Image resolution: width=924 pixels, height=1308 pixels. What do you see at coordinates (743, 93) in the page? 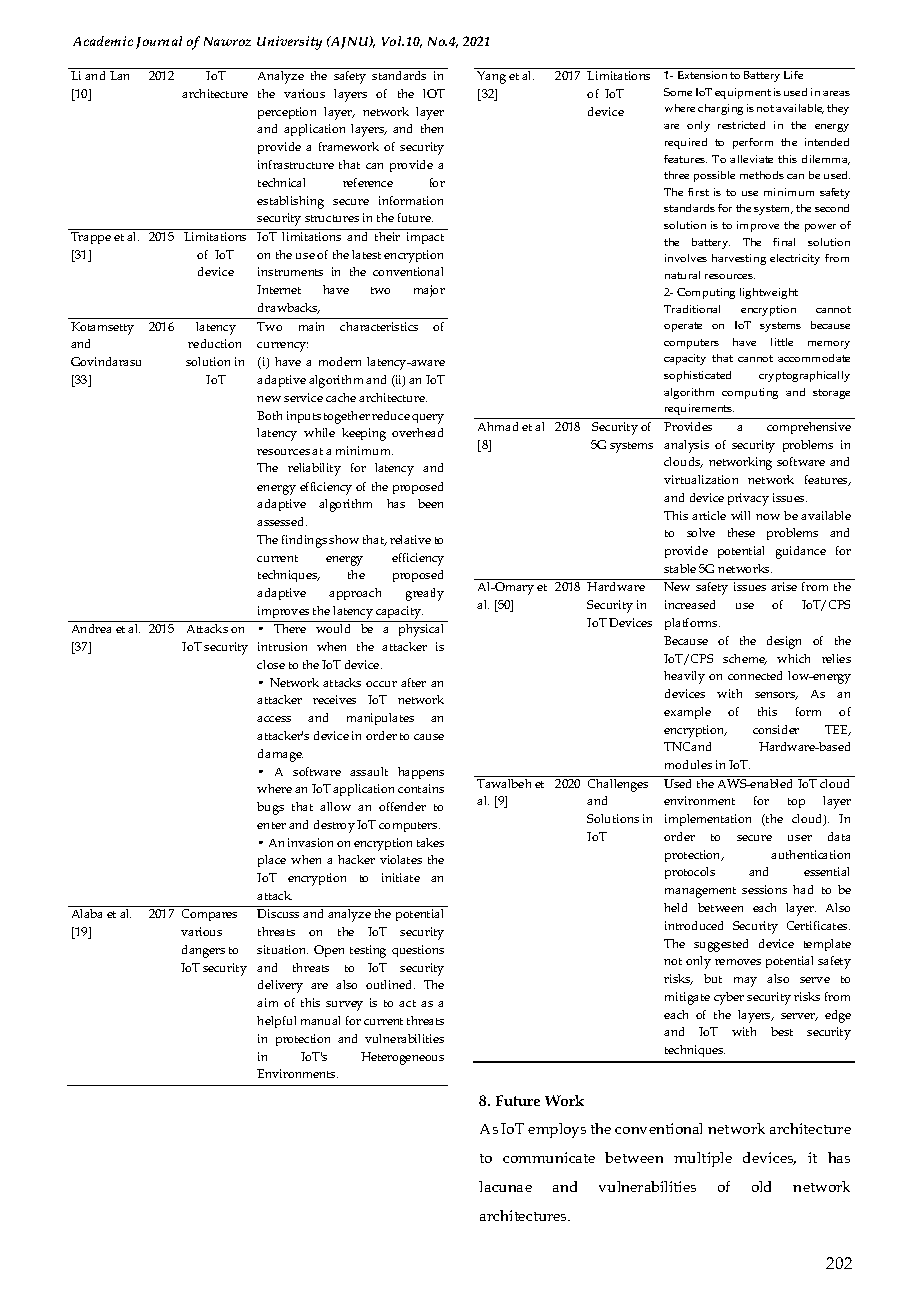
I see `equipment` at bounding box center [743, 93].
